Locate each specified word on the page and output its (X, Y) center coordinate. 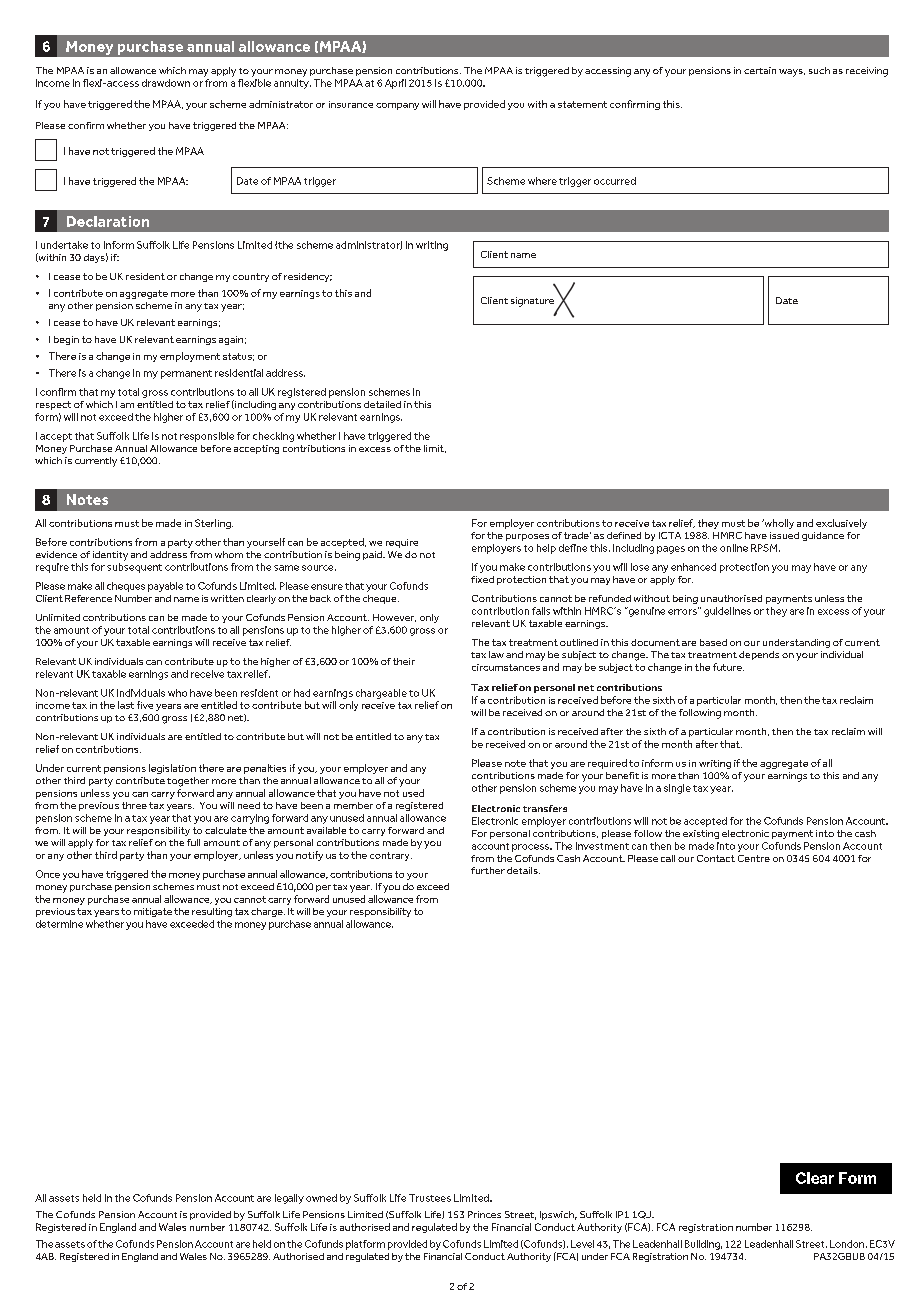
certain (760, 70)
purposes (527, 537)
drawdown (166, 83)
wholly (778, 524)
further (488, 870)
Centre (754, 858)
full (193, 842)
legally (289, 1199)
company (397, 106)
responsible (207, 437)
